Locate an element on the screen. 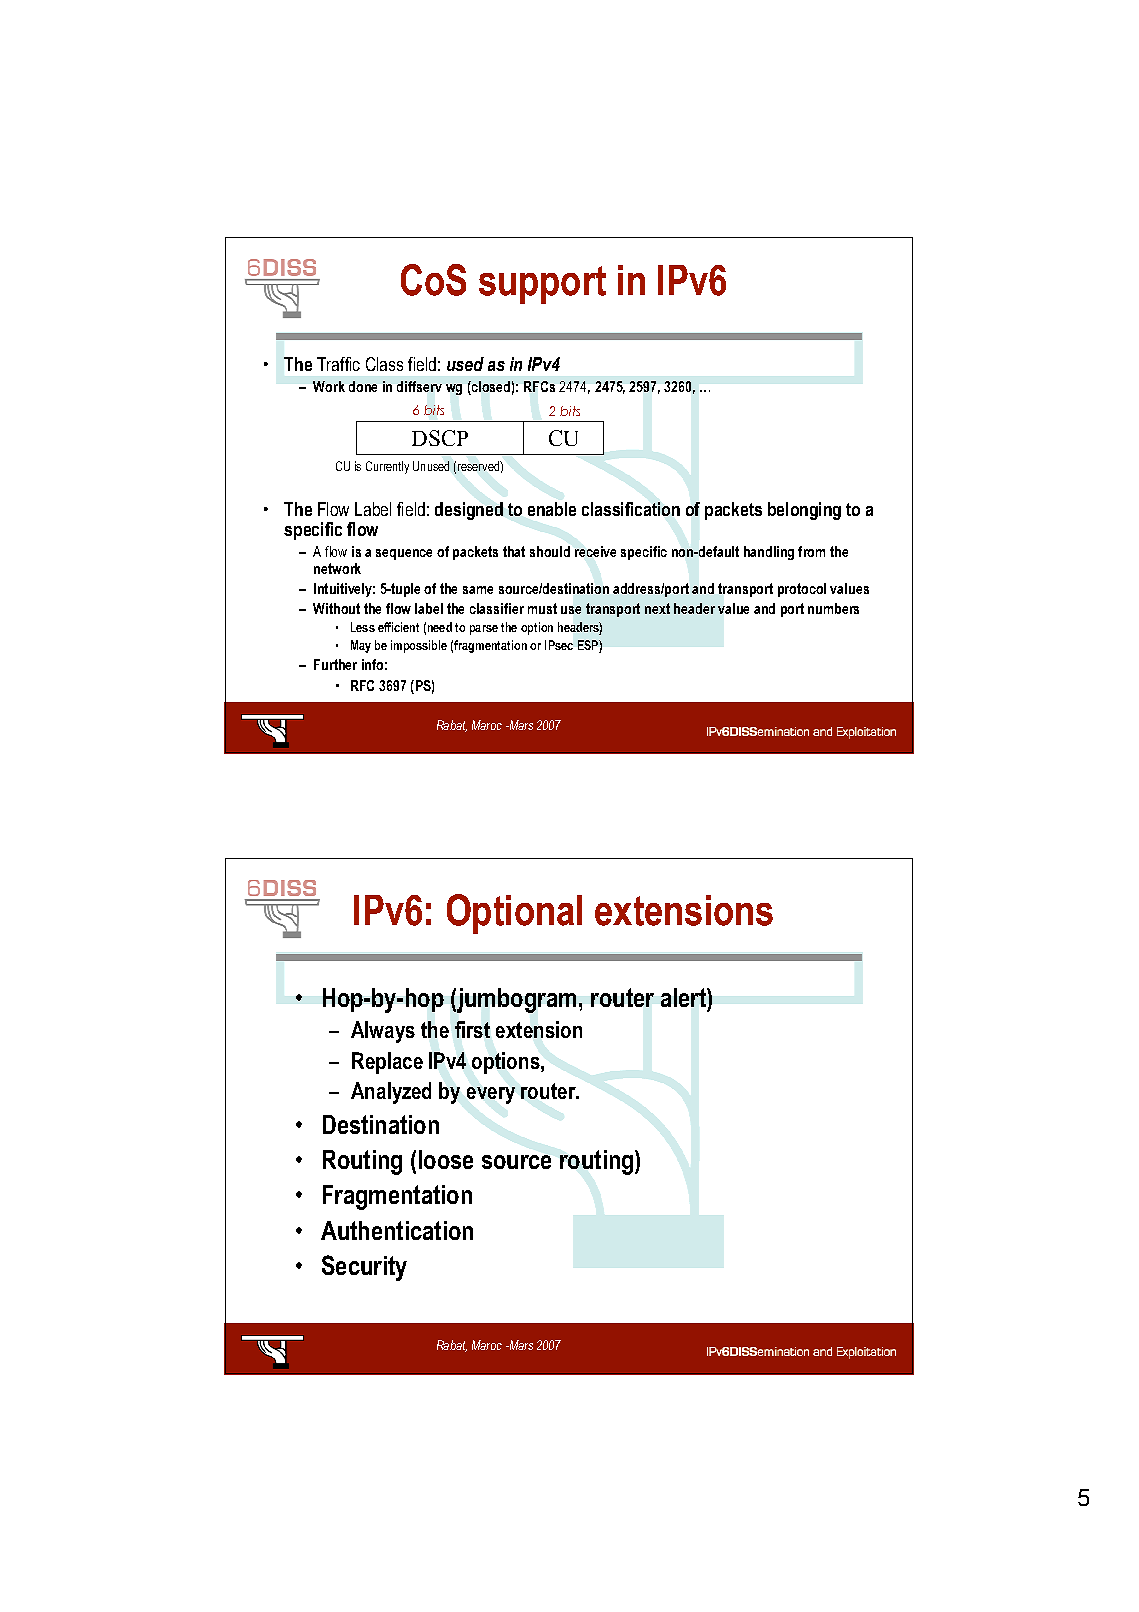  Further is located at coordinates (335, 664).
